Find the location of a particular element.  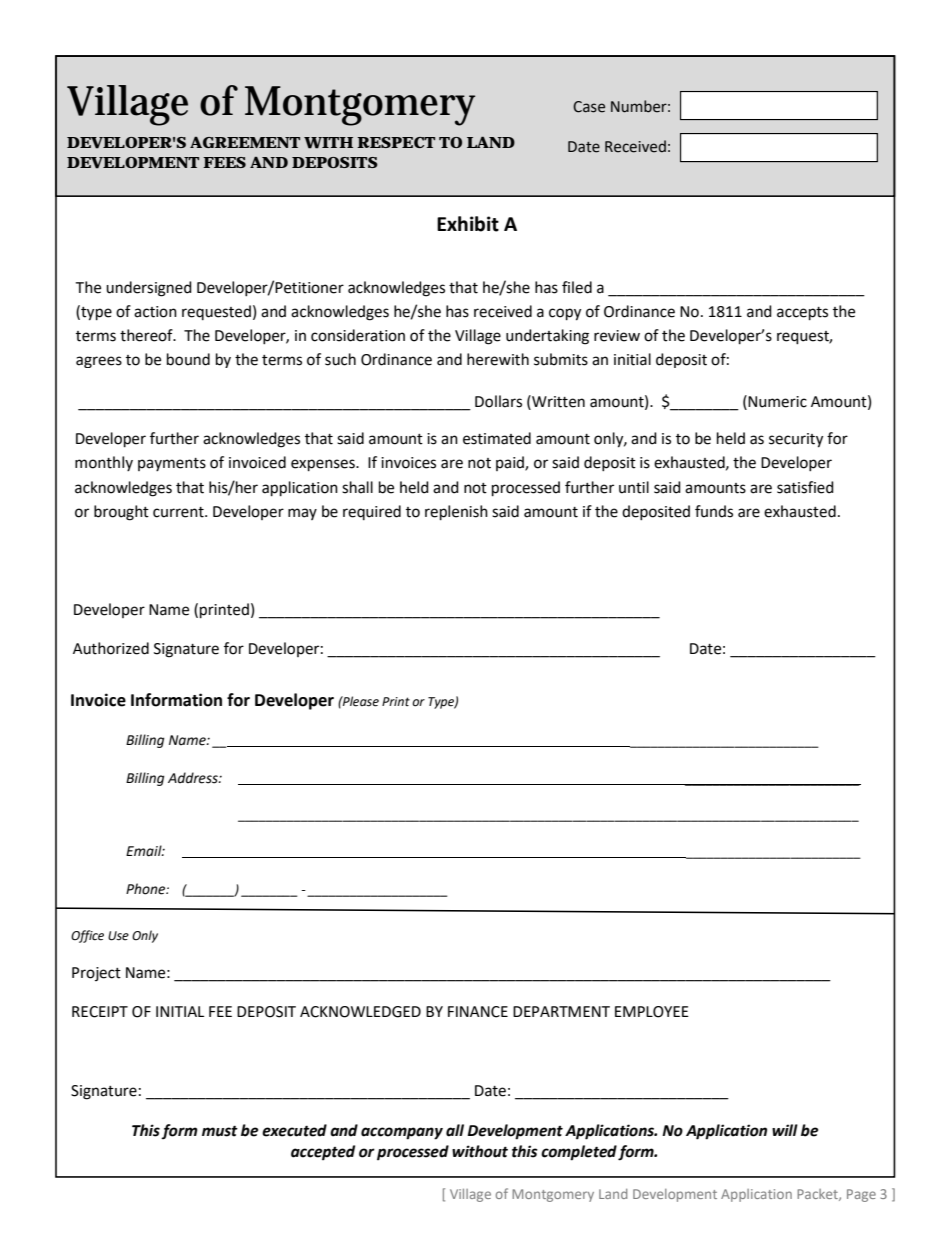

accompany is located at coordinates (402, 1133).
